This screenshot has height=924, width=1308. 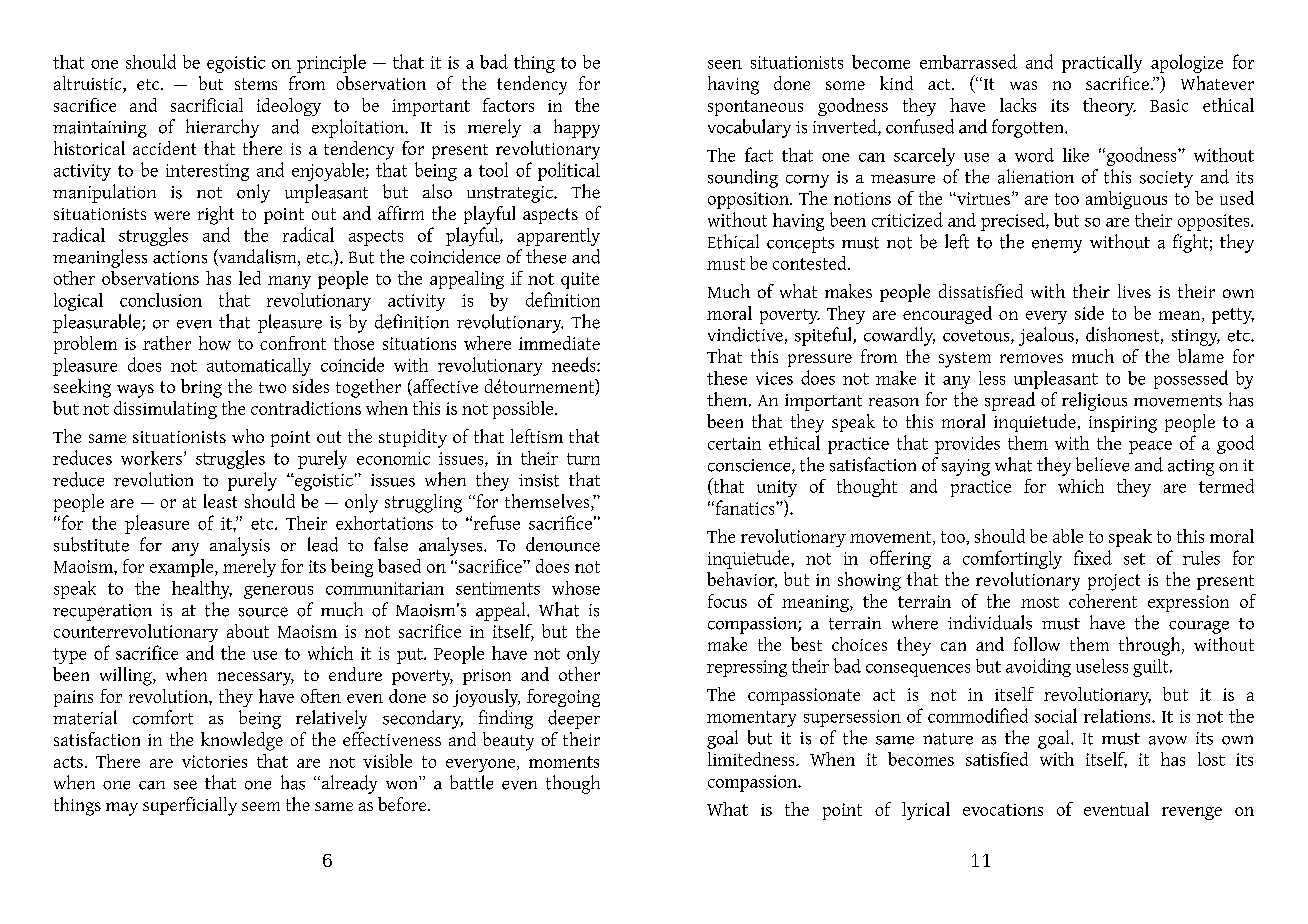 What do you see at coordinates (151, 458) in the screenshot?
I see `workers` at bounding box center [151, 458].
